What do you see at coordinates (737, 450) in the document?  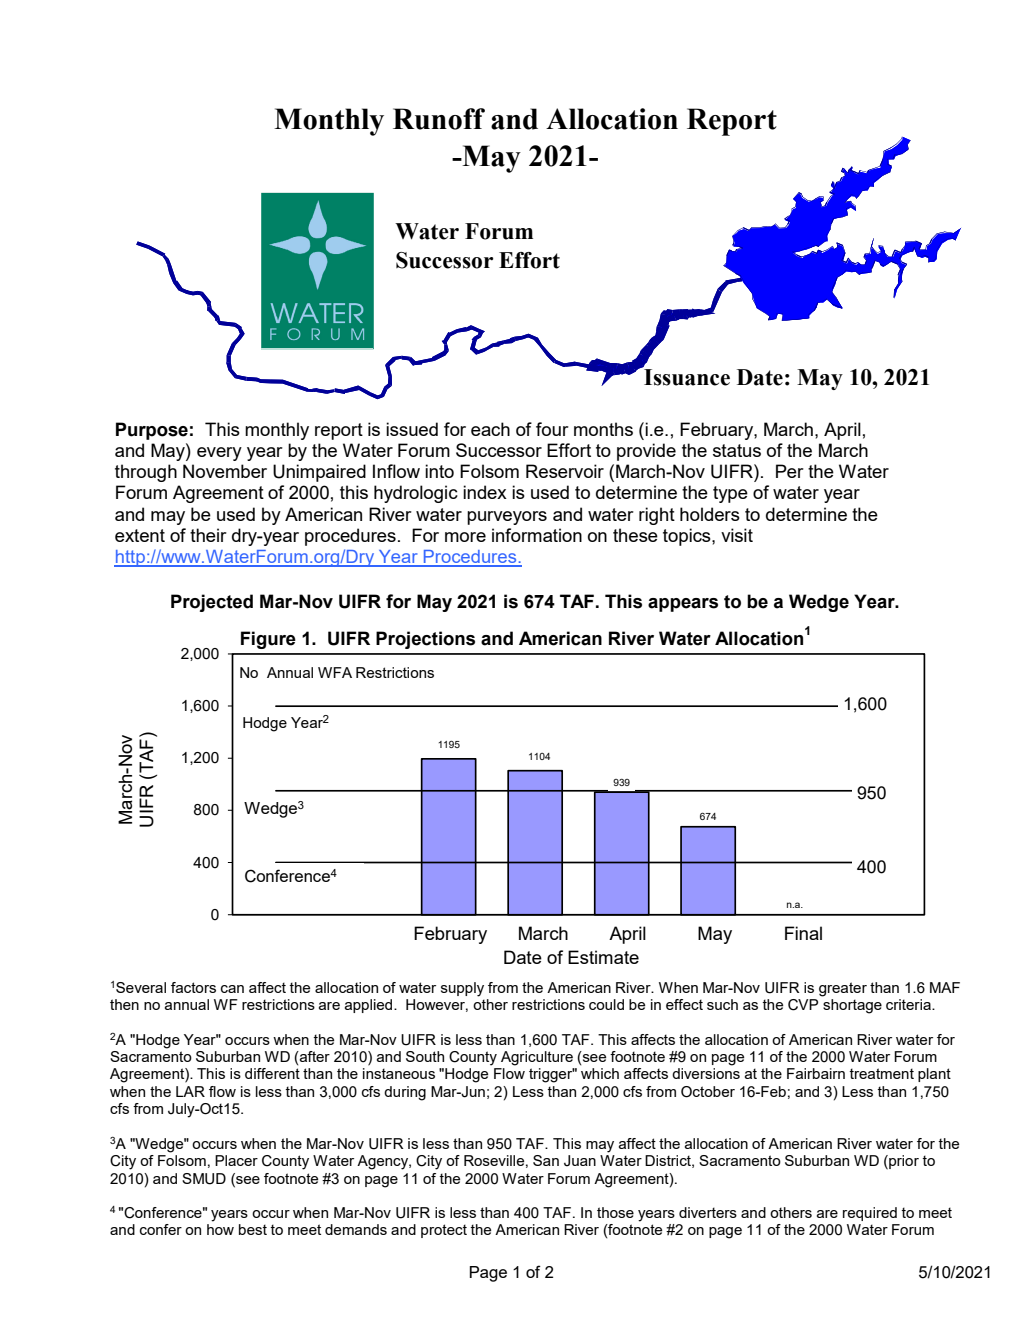 I see `status` at bounding box center [737, 450].
